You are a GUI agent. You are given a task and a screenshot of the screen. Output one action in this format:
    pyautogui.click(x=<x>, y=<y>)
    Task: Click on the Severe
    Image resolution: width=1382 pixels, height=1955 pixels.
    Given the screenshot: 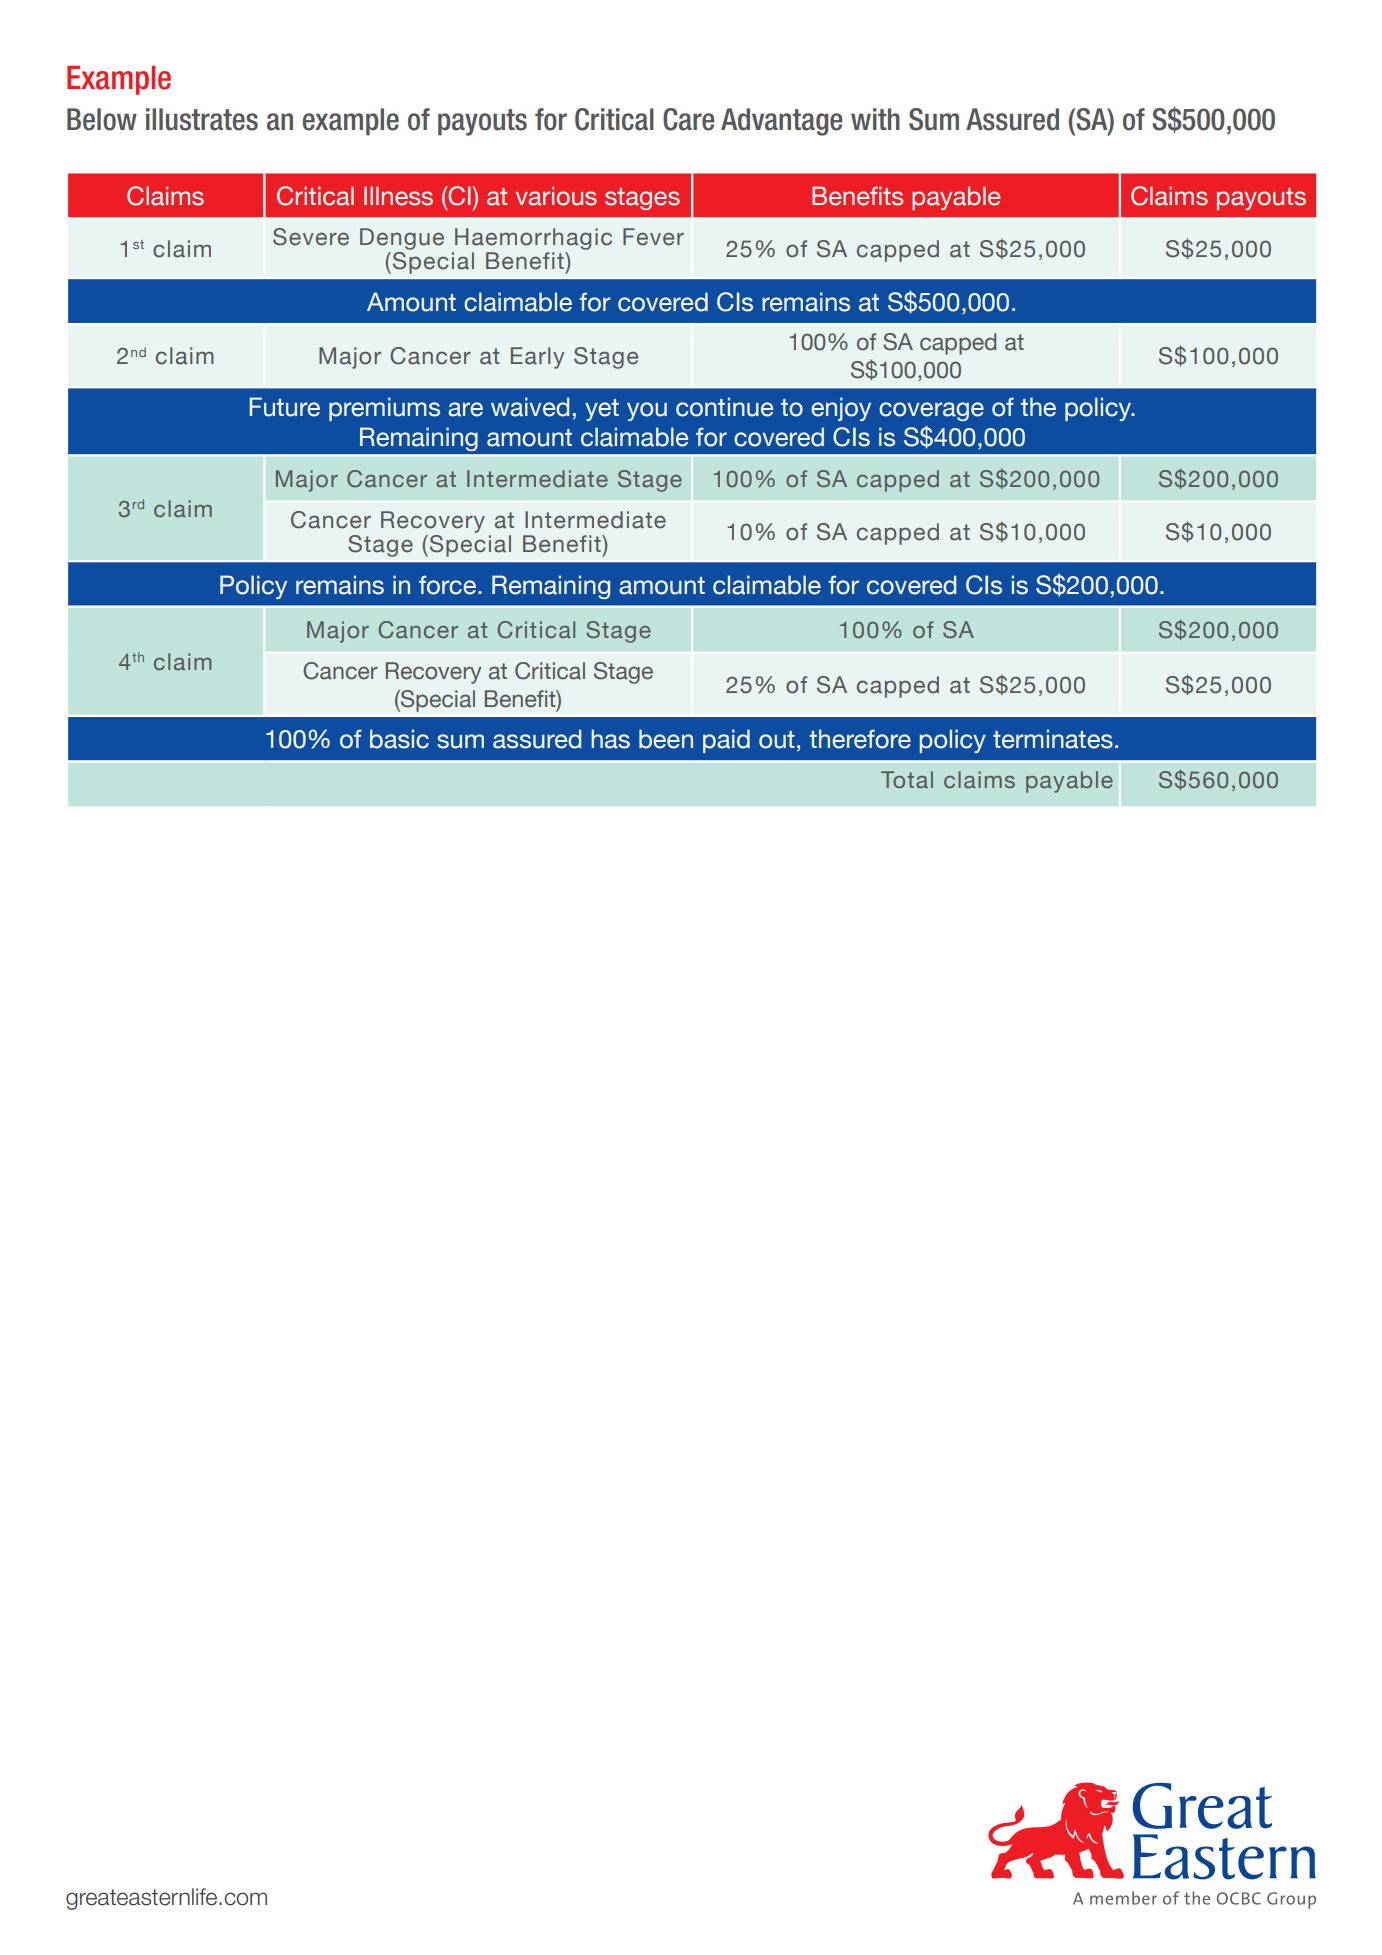 What is the action you would take?
    pyautogui.click(x=311, y=237)
